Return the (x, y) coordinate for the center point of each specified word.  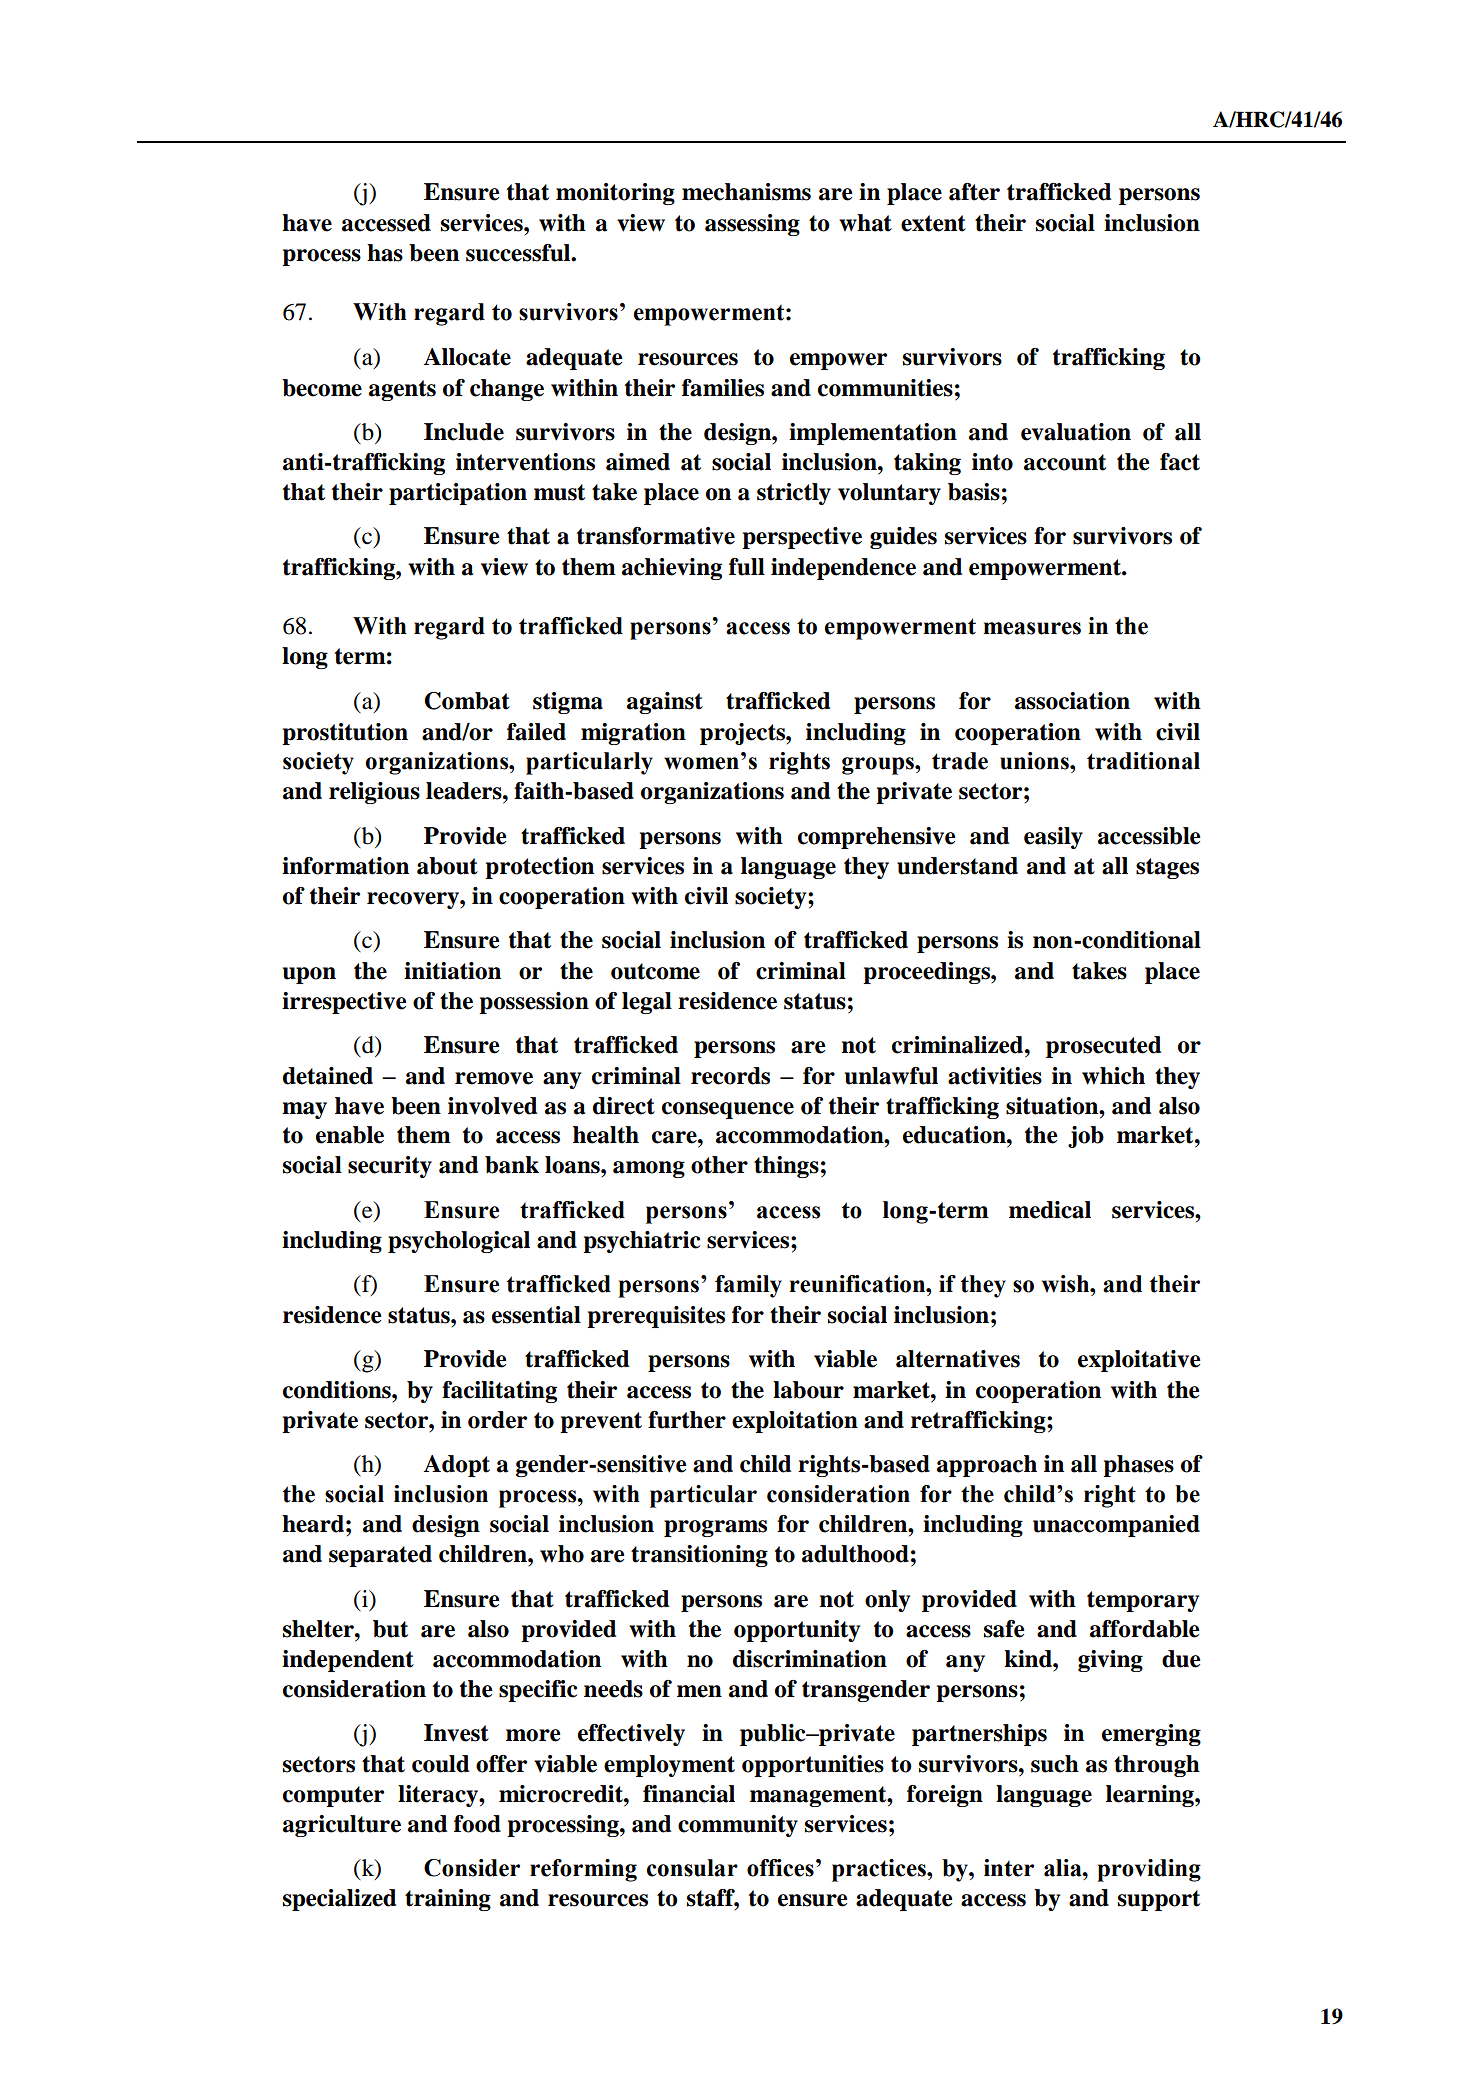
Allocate (467, 357)
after (974, 192)
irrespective (344, 1003)
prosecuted (1103, 1047)
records (730, 1076)
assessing (752, 225)
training (448, 1900)
